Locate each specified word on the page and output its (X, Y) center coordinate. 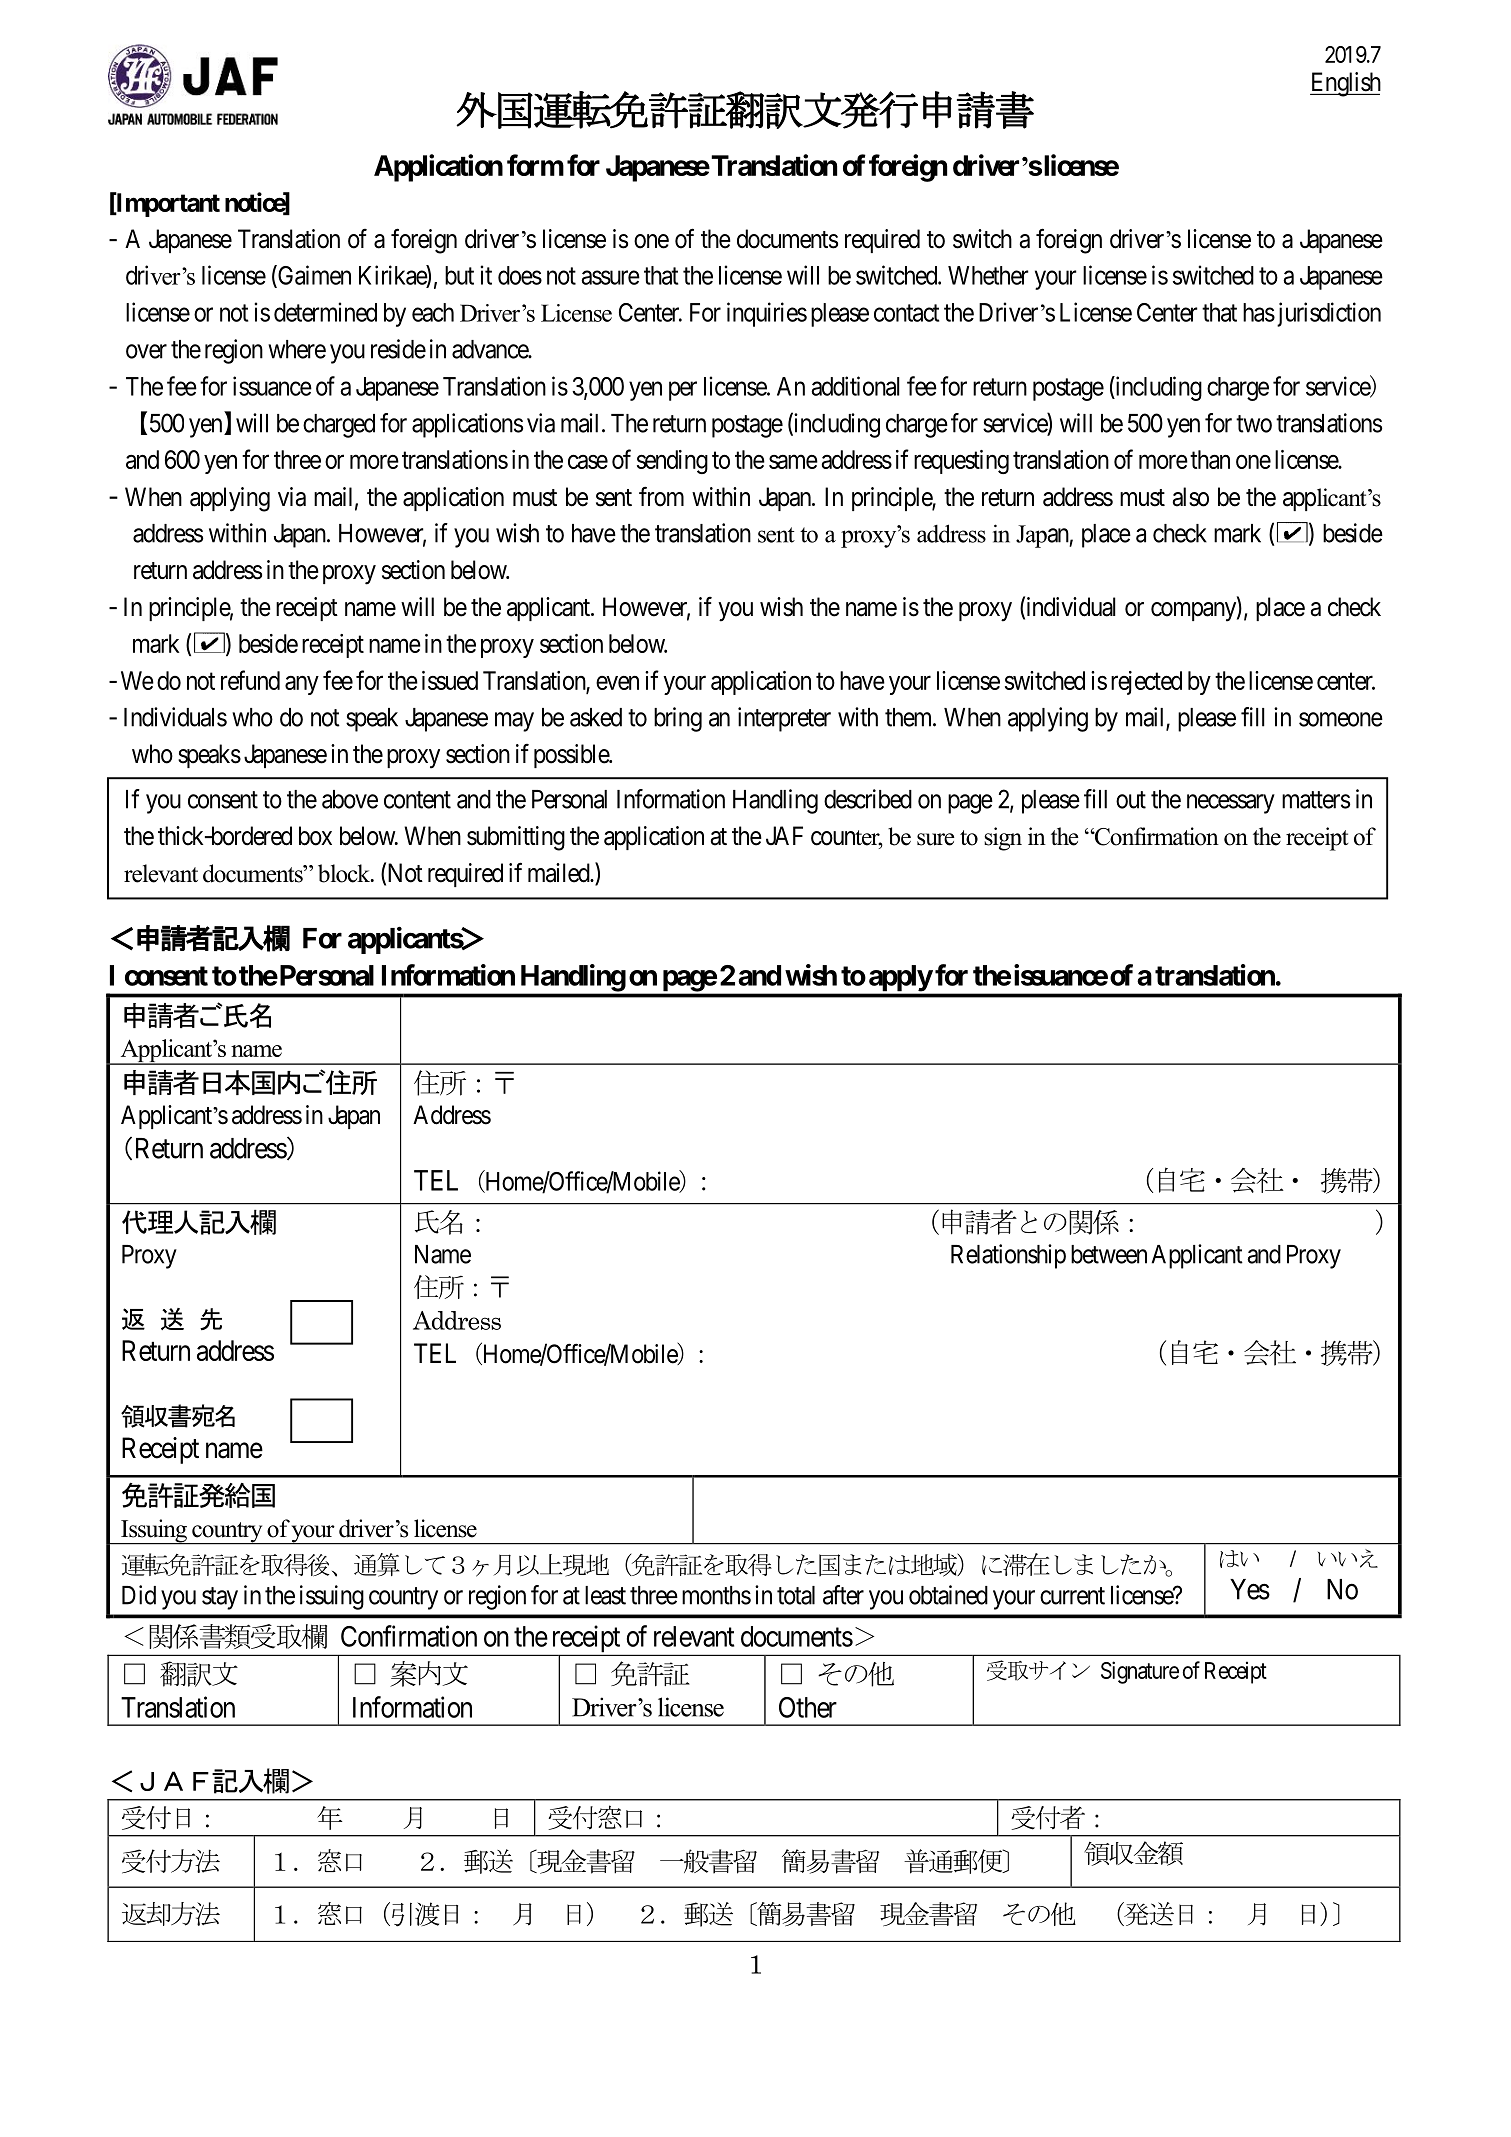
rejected (1146, 683)
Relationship (1008, 1256)
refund (250, 680)
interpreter (784, 719)
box (315, 836)
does (520, 275)
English (1345, 84)
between (1109, 1254)
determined (325, 312)
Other (808, 1707)
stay (220, 1598)
